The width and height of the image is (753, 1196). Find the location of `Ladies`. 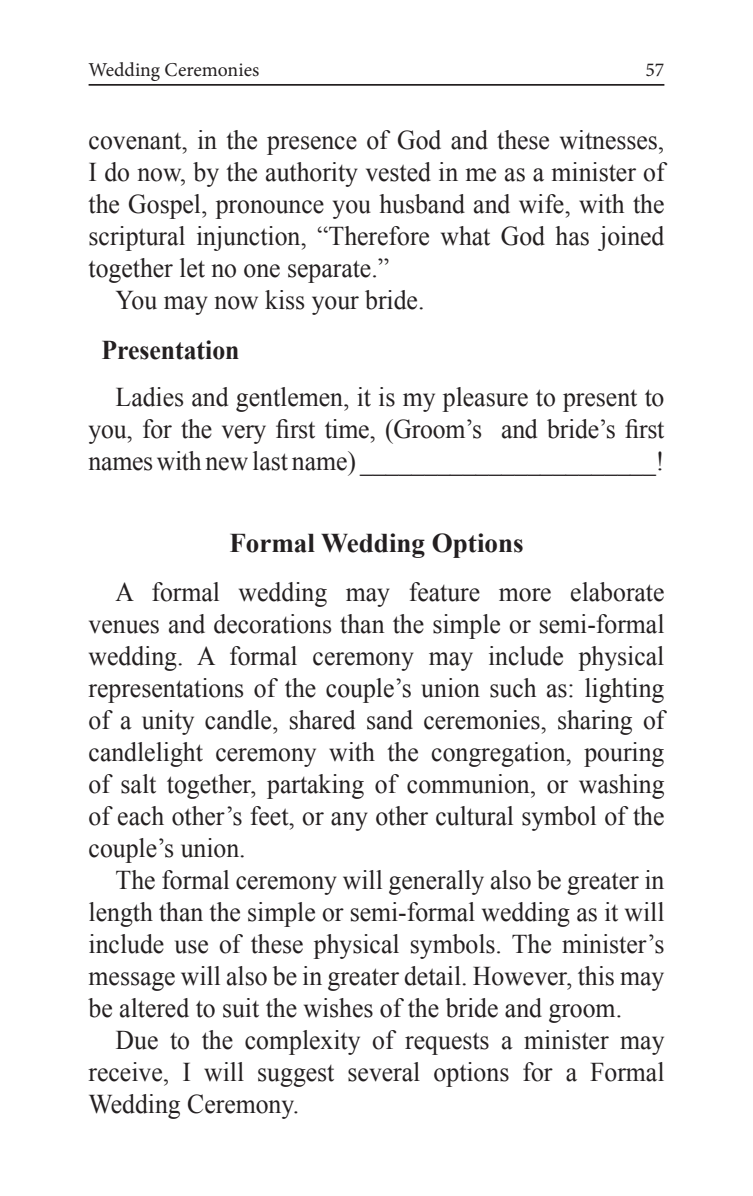

Ladies is located at coordinates (149, 397).
